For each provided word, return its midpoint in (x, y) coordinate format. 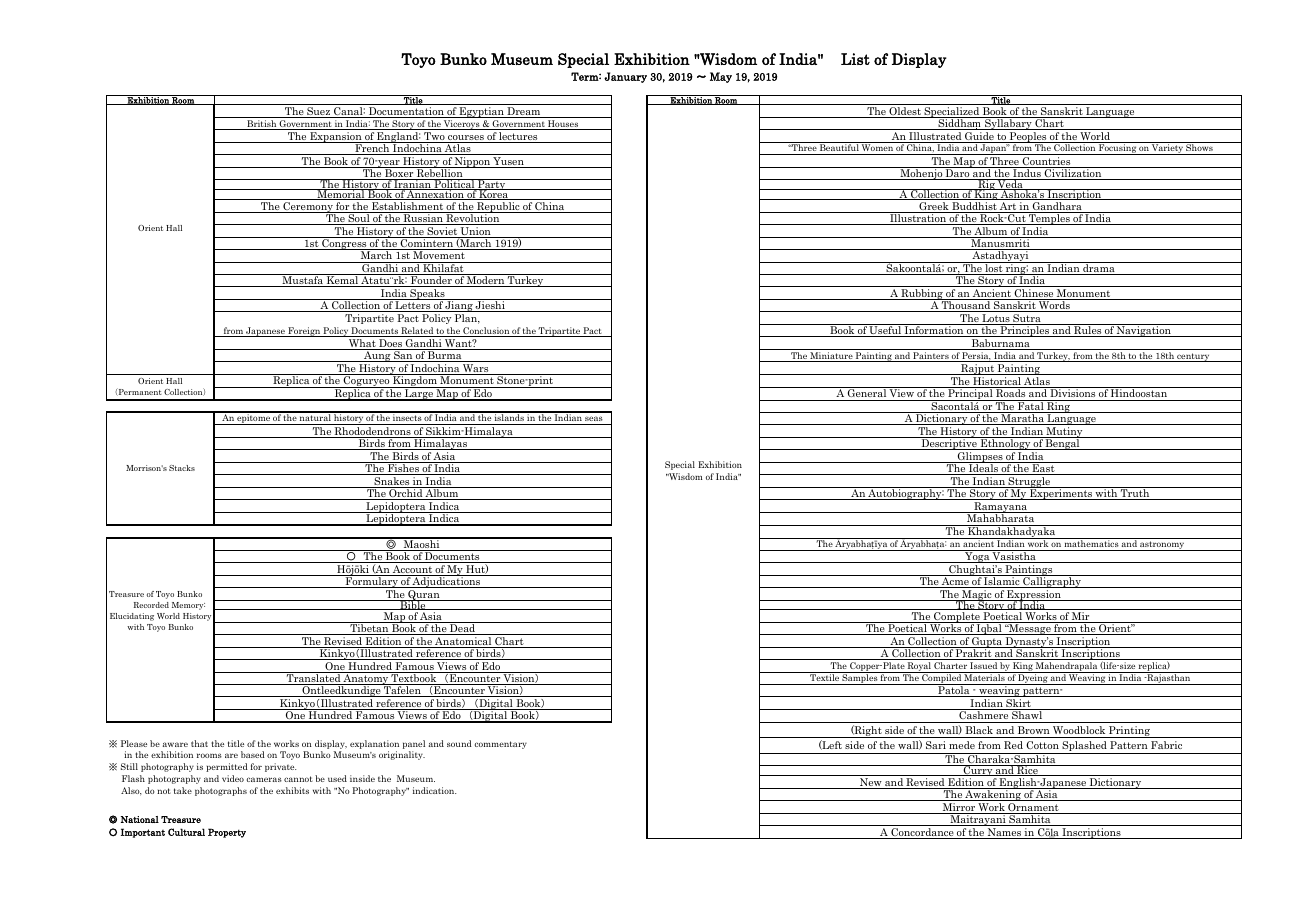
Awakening (993, 794)
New (871, 783)
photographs (221, 791)
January (625, 77)
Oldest (905, 112)
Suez (319, 112)
